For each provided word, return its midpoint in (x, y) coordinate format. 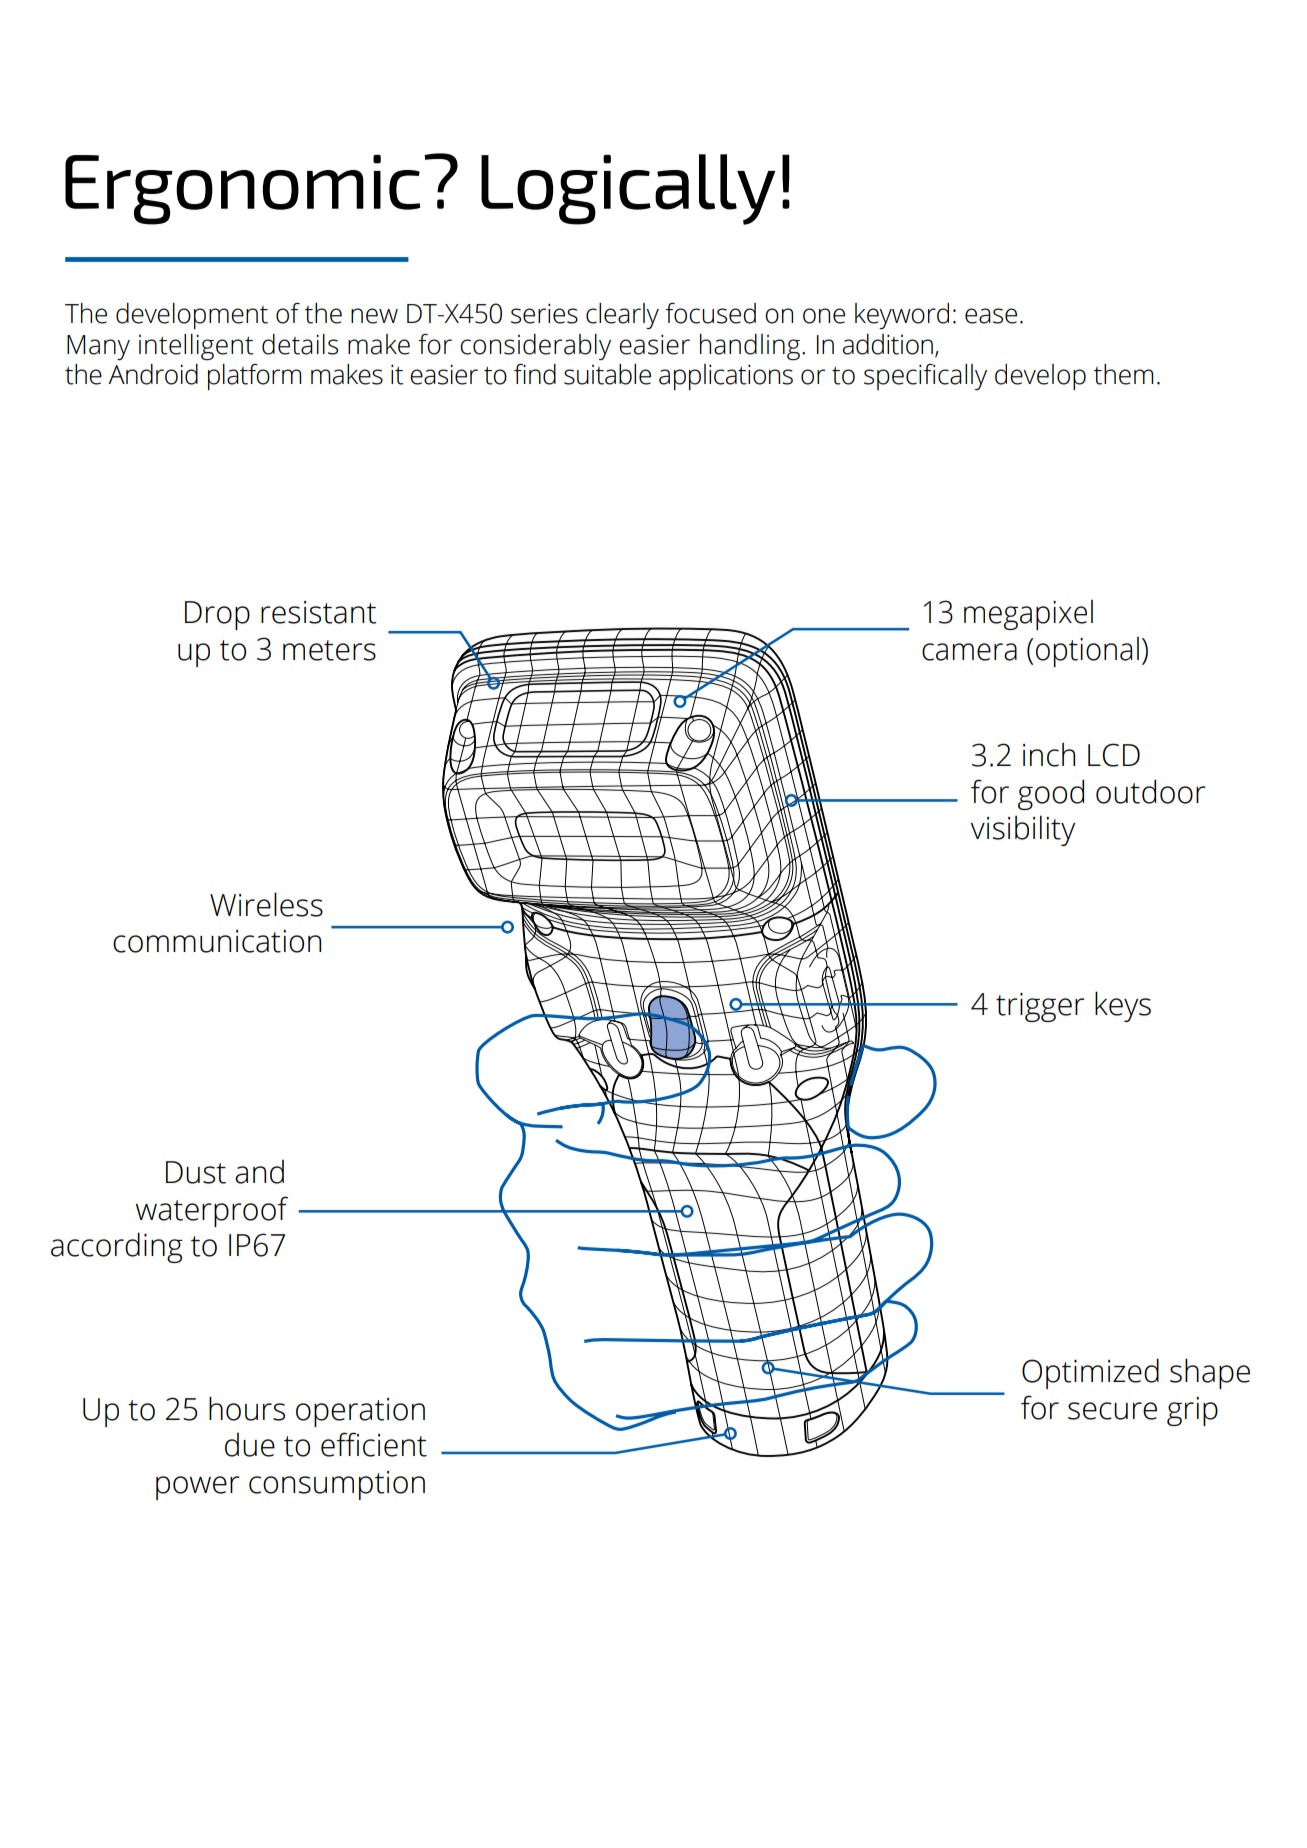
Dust (196, 1172)
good (1051, 794)
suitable (607, 374)
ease (991, 316)
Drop (217, 615)
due (250, 1445)
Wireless (266, 904)
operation (360, 1412)
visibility (1022, 830)
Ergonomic (242, 190)
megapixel (1028, 615)
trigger (1040, 1007)
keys (1123, 1006)
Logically (628, 189)
